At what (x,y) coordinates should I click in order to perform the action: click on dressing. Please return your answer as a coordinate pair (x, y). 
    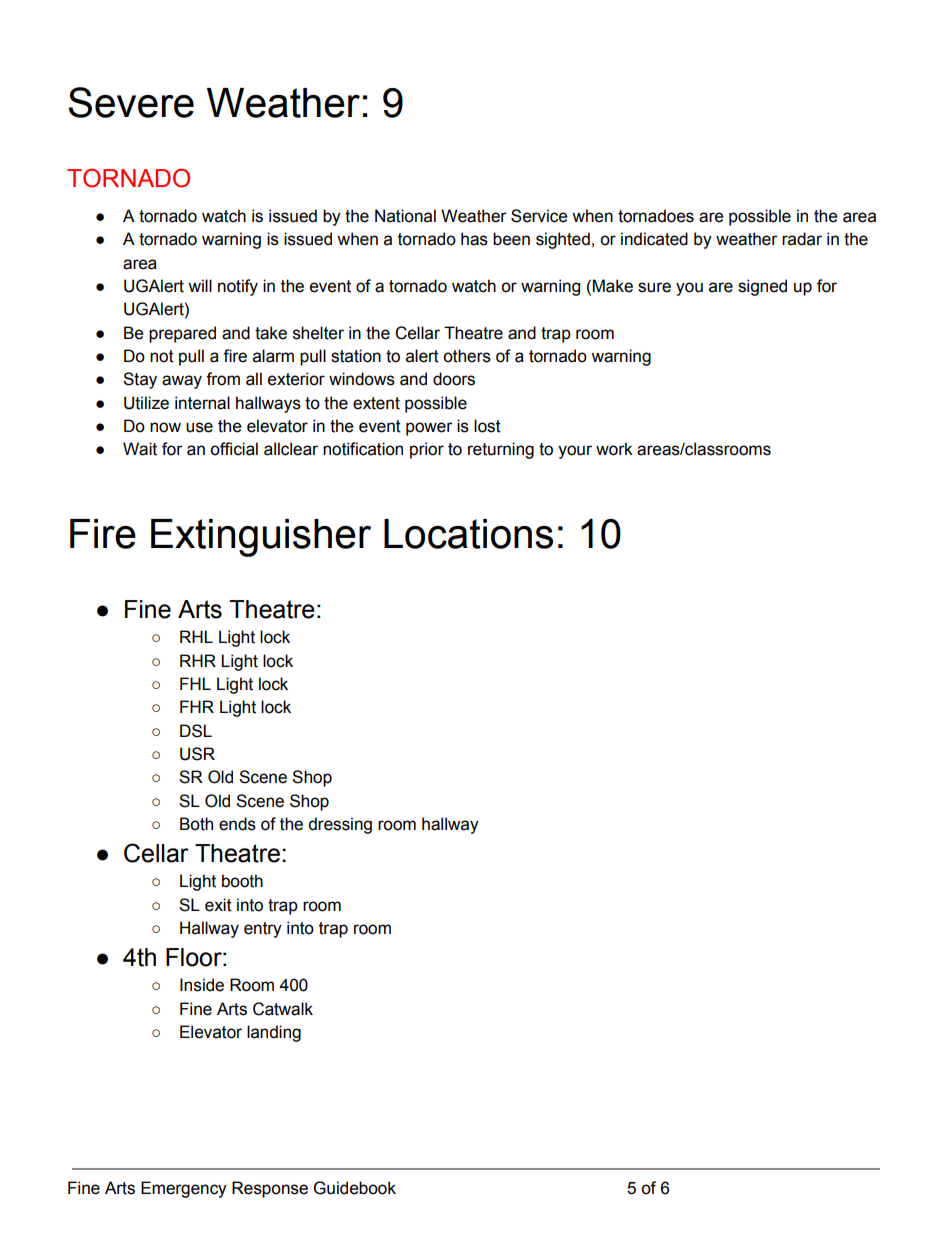
    Looking at the image, I should click on (340, 825).
